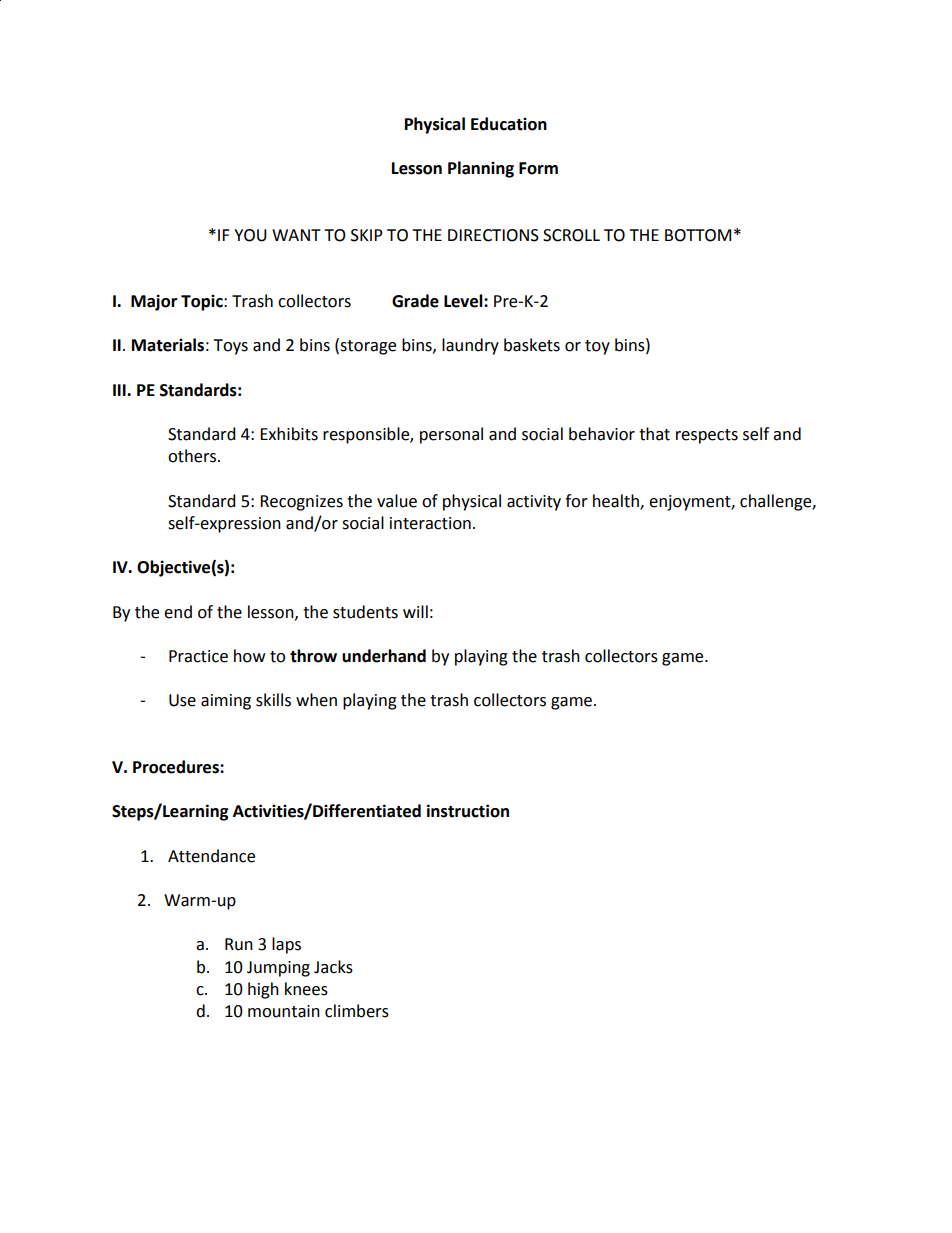 The width and height of the screenshot is (952, 1233). What do you see at coordinates (481, 169) in the screenshot?
I see `Planning` at bounding box center [481, 169].
